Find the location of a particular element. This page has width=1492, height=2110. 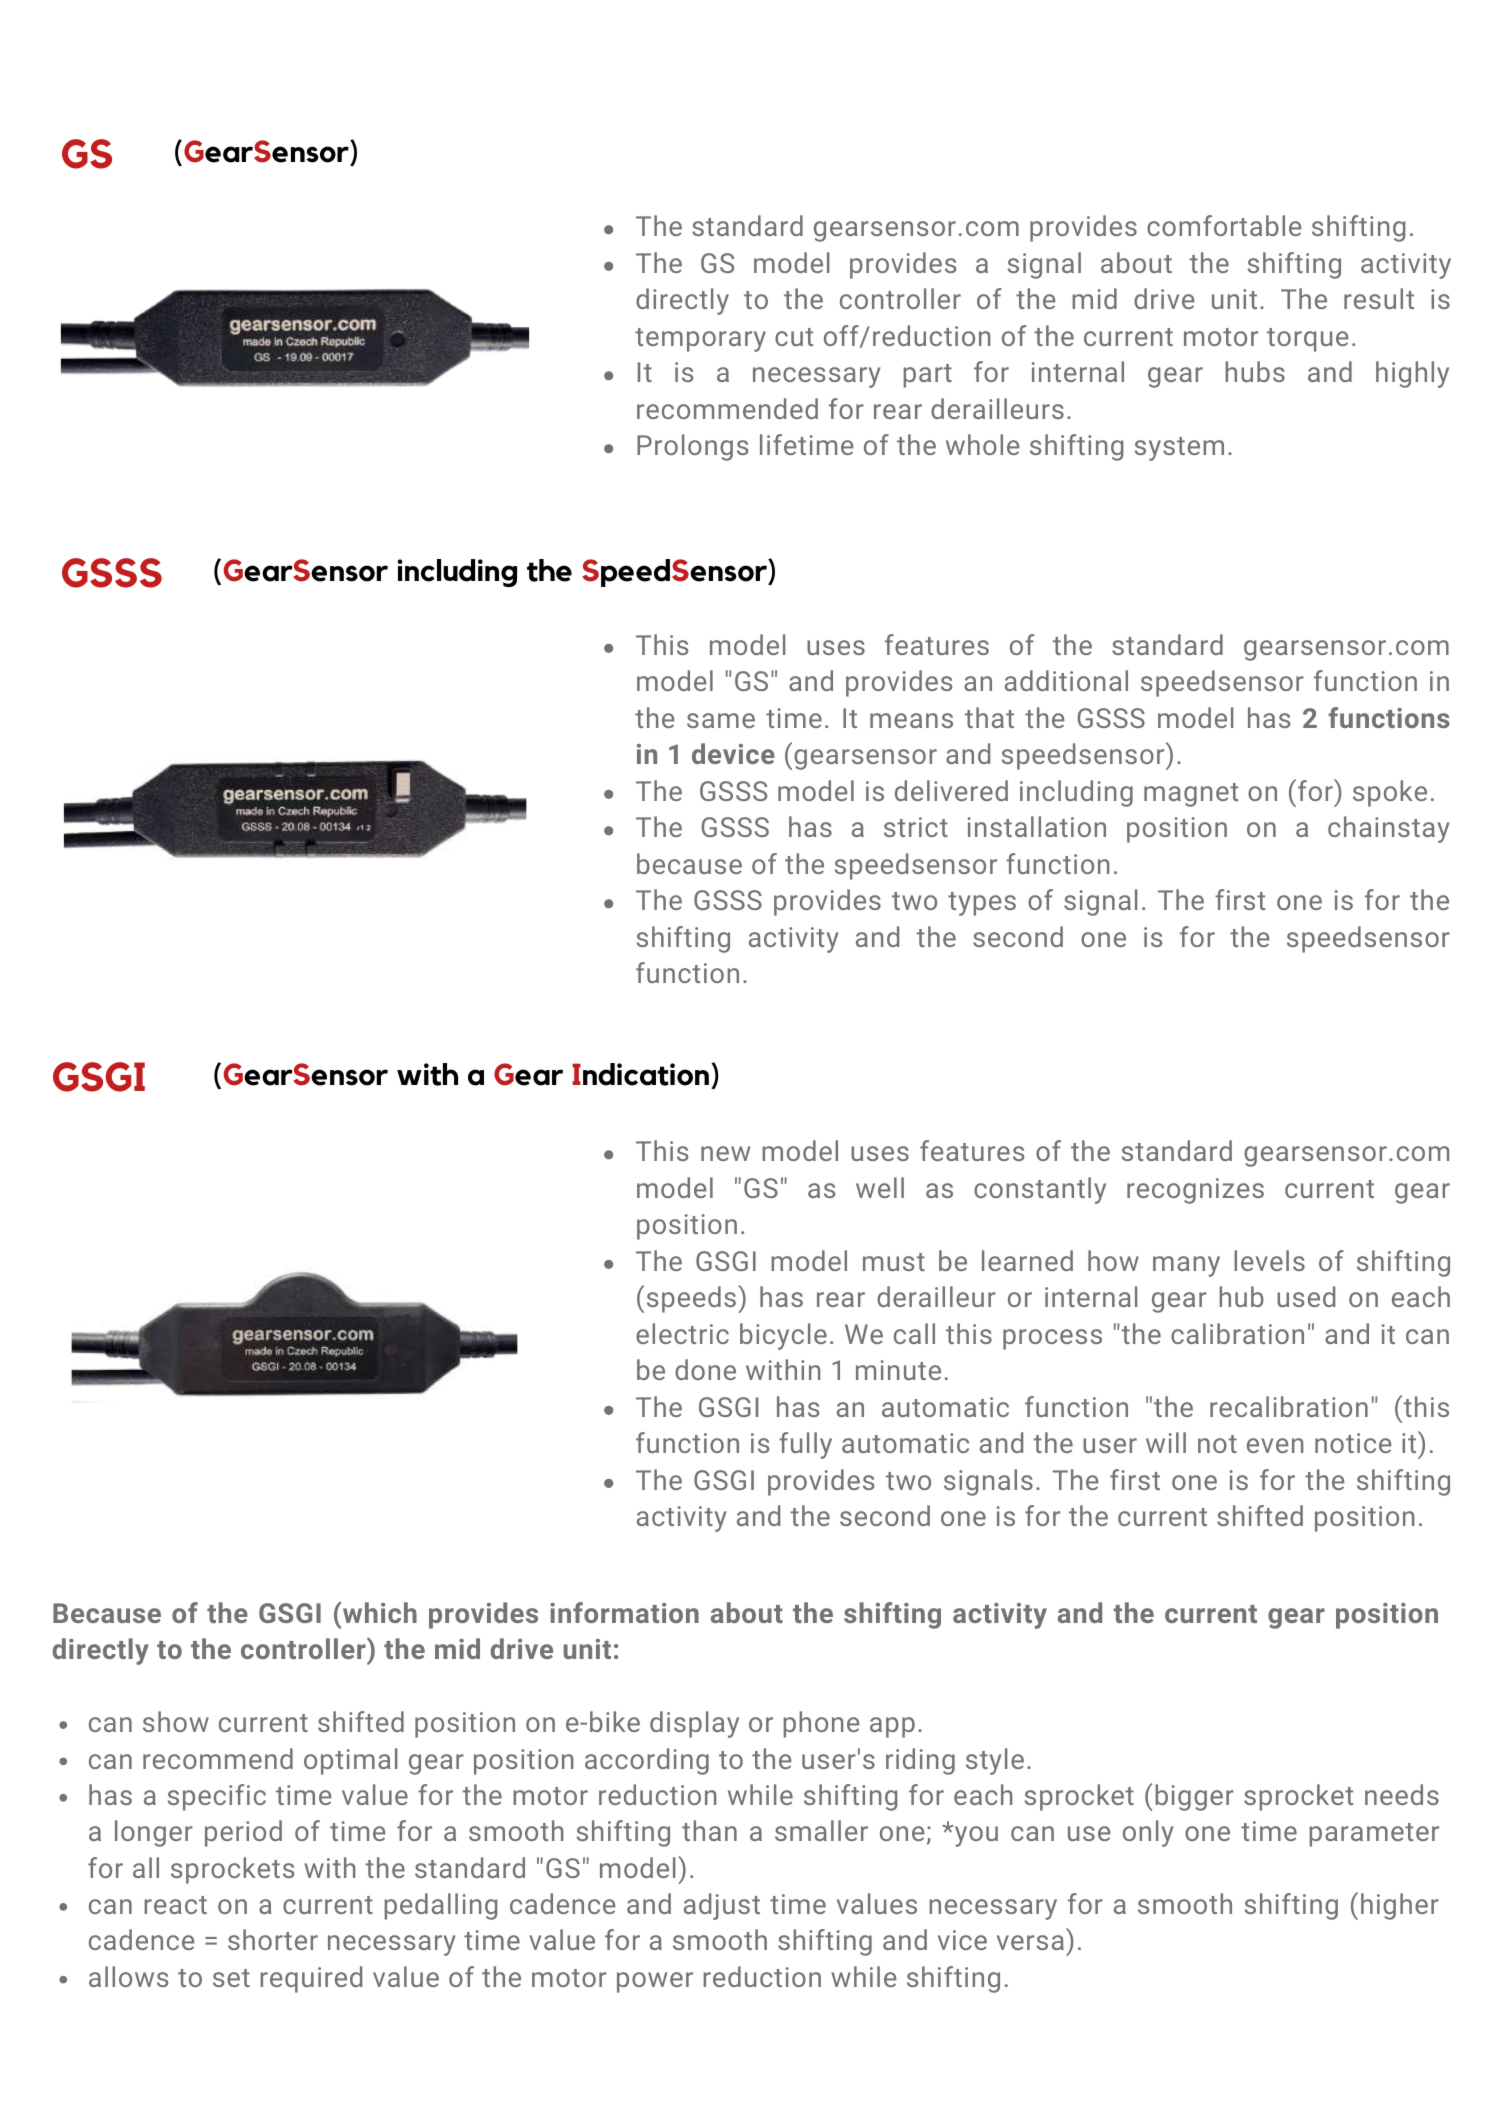

additional is located at coordinates (1066, 680).
